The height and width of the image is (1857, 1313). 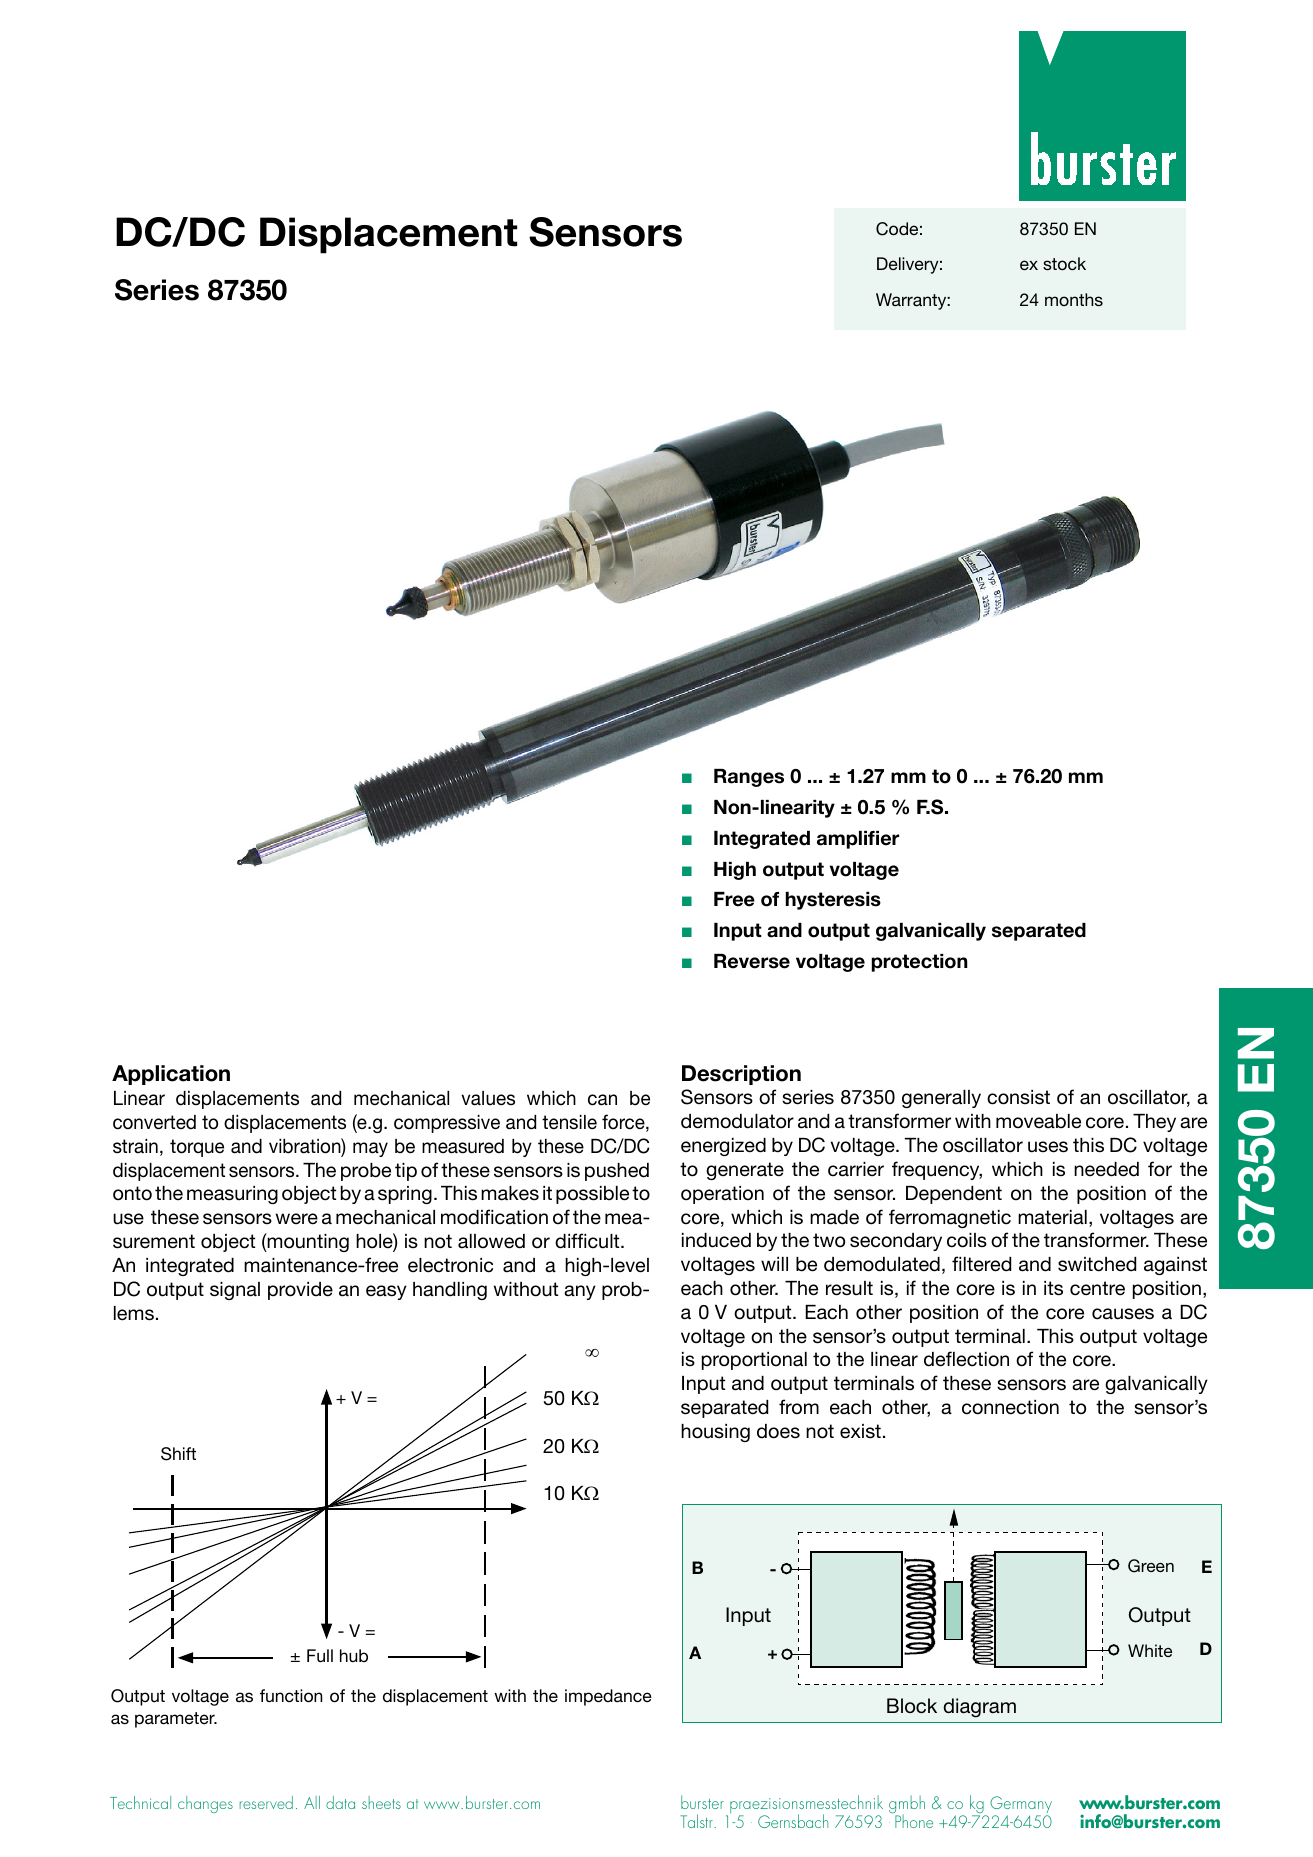 What do you see at coordinates (266, 1802) in the image?
I see `reserved` at bounding box center [266, 1802].
